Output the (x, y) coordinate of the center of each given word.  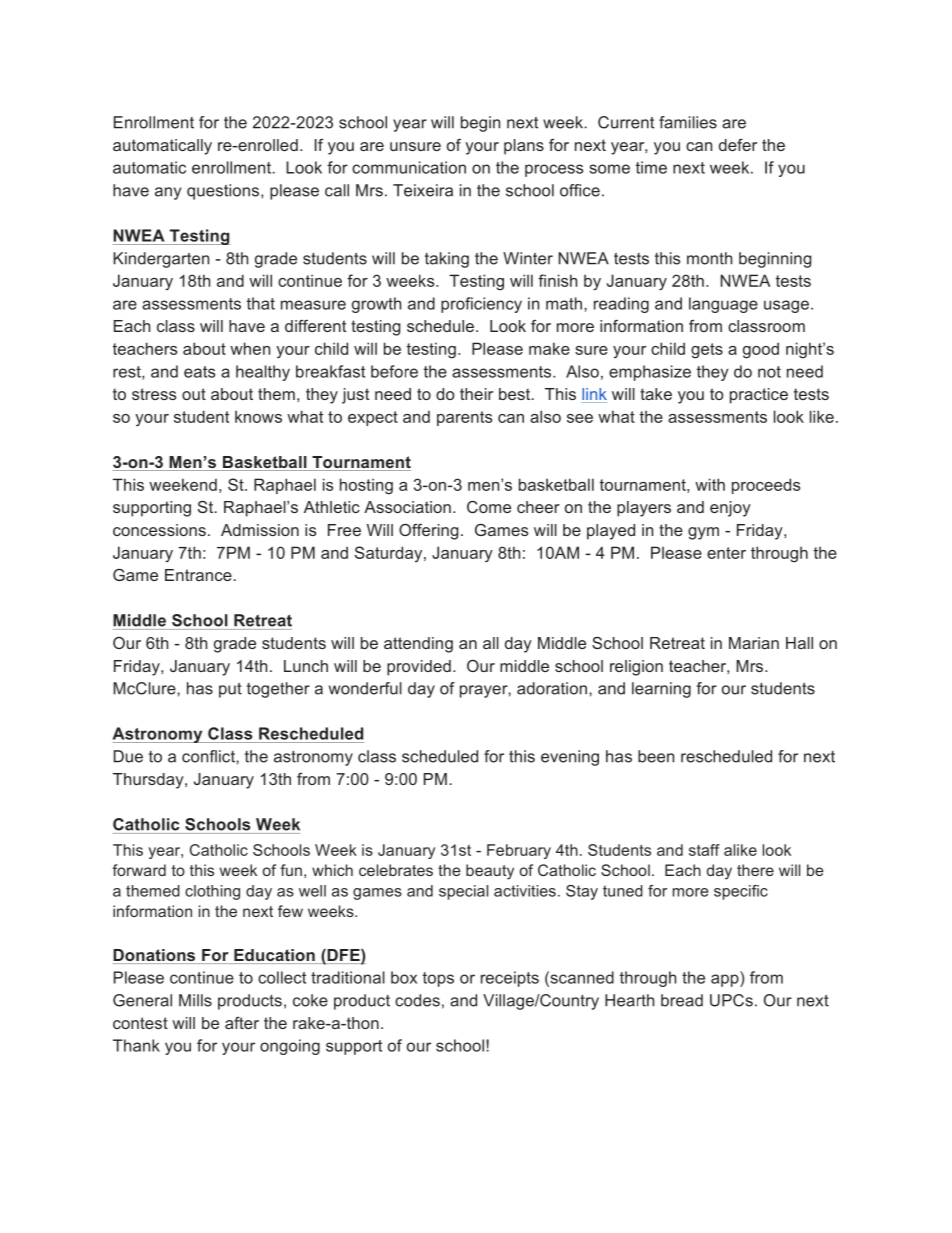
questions (224, 192)
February (519, 851)
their (476, 394)
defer (738, 145)
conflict (209, 756)
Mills (195, 1000)
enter (726, 553)
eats (199, 372)
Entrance (199, 575)
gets (707, 351)
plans (524, 147)
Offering (429, 532)
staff (704, 850)
